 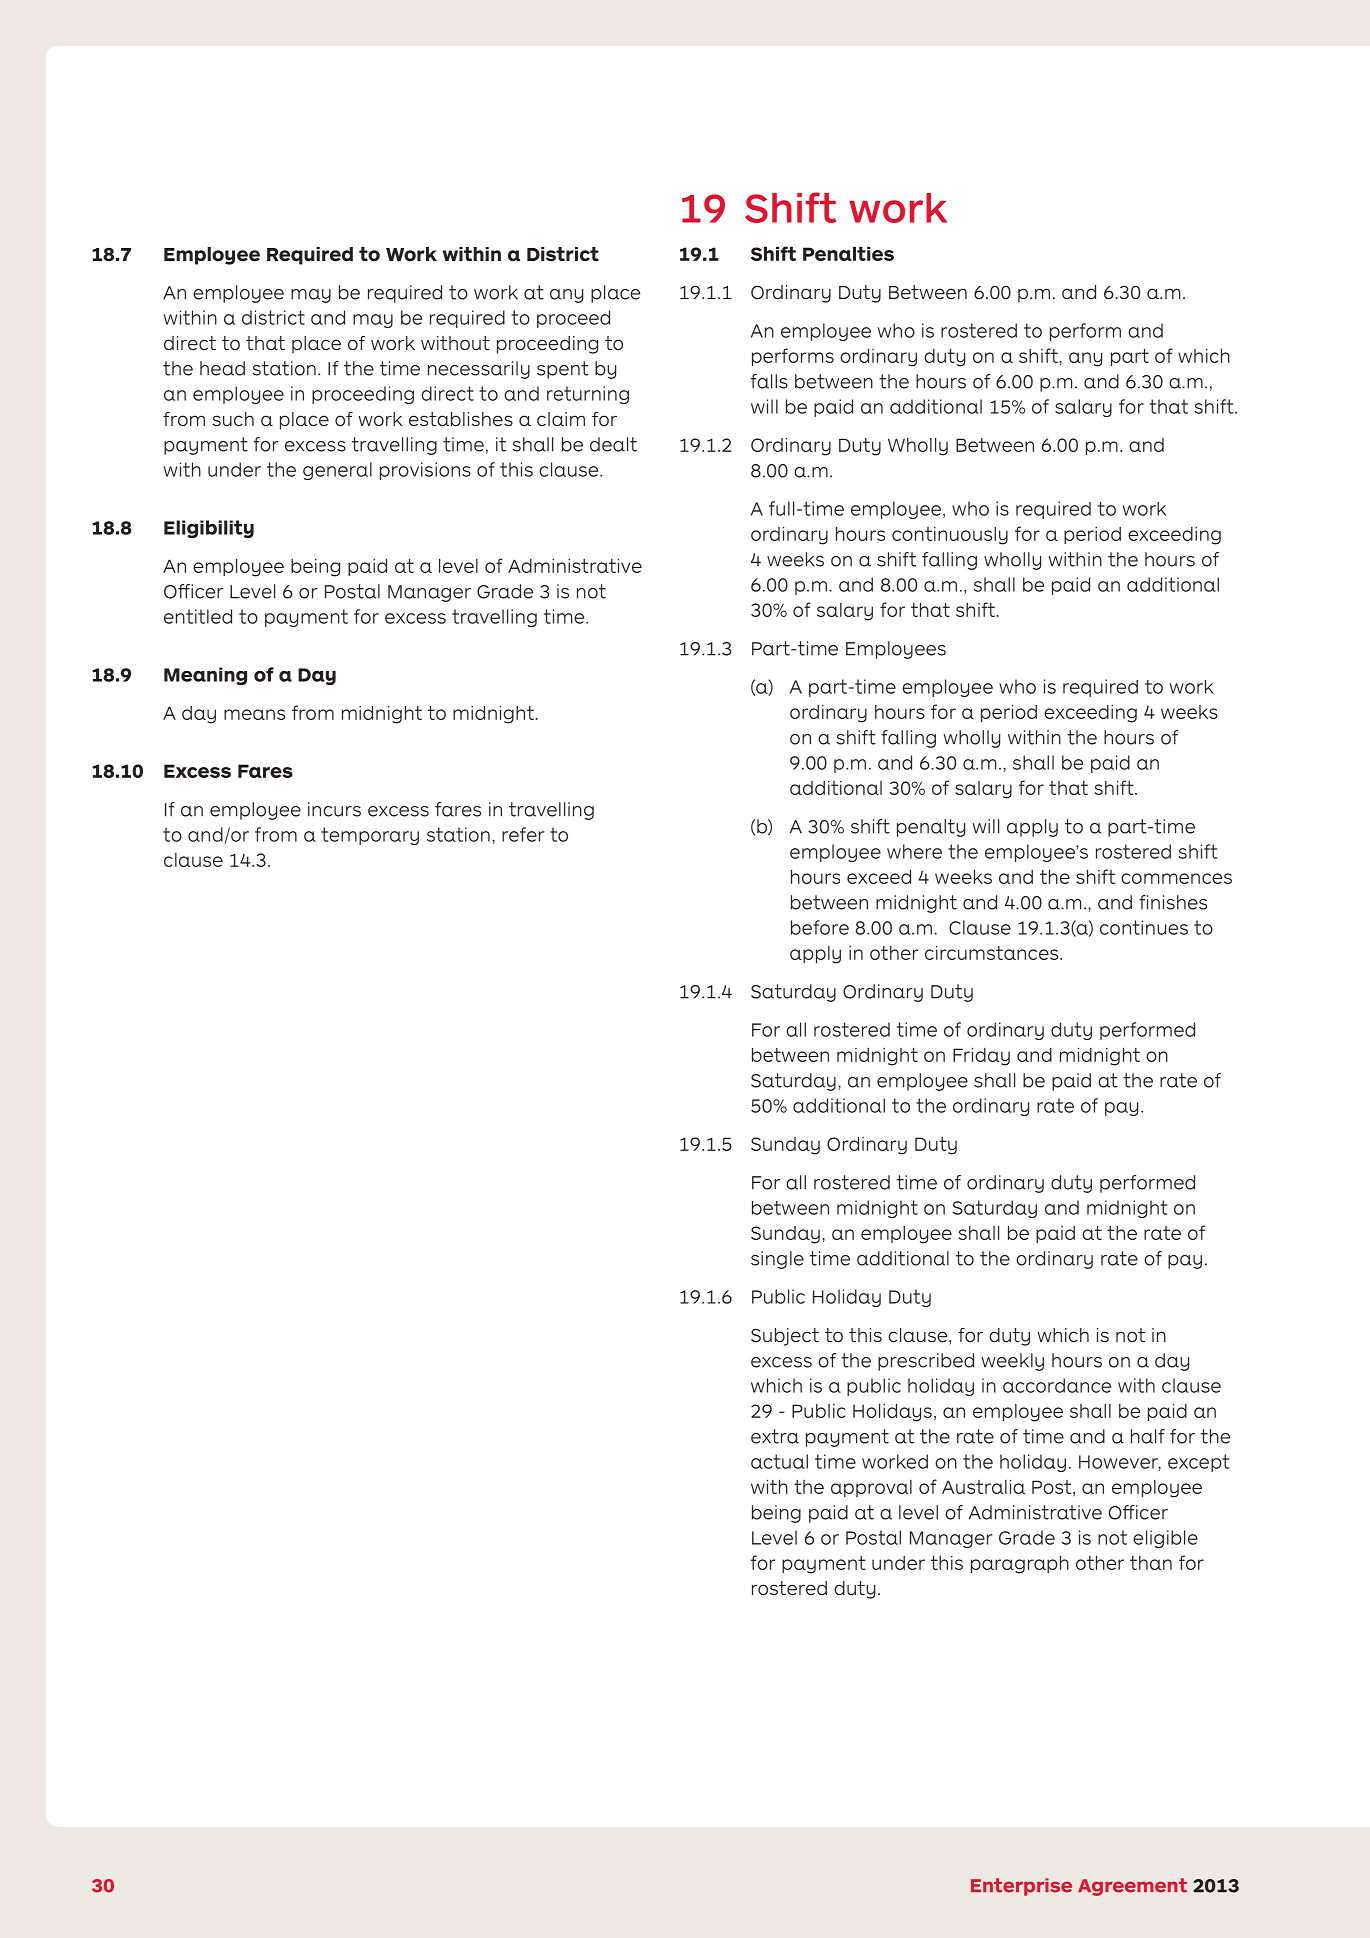 What do you see at coordinates (820, 927) in the document?
I see `before` at bounding box center [820, 927].
